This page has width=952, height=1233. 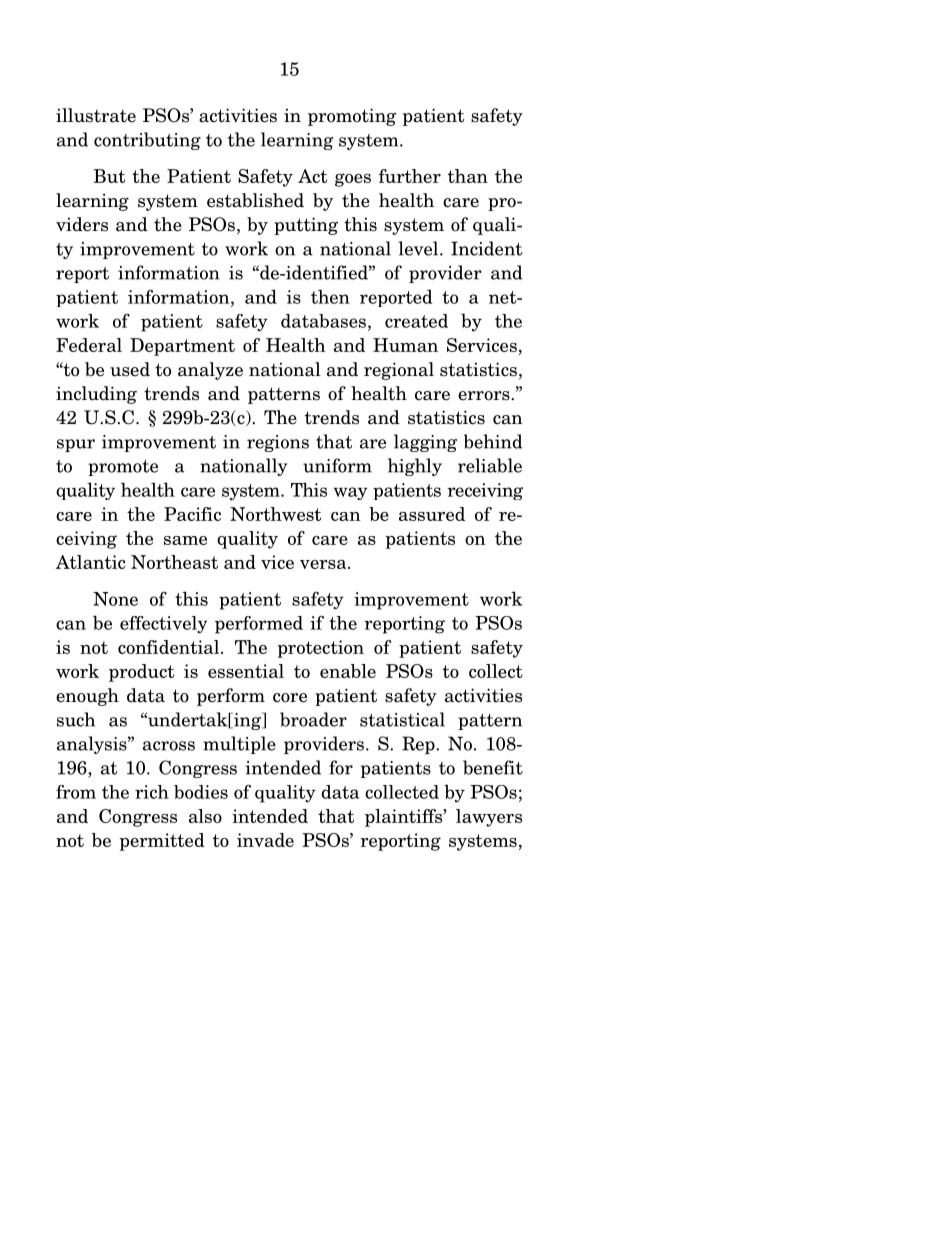 I want to click on plaintiffs, so click(x=405, y=818).
